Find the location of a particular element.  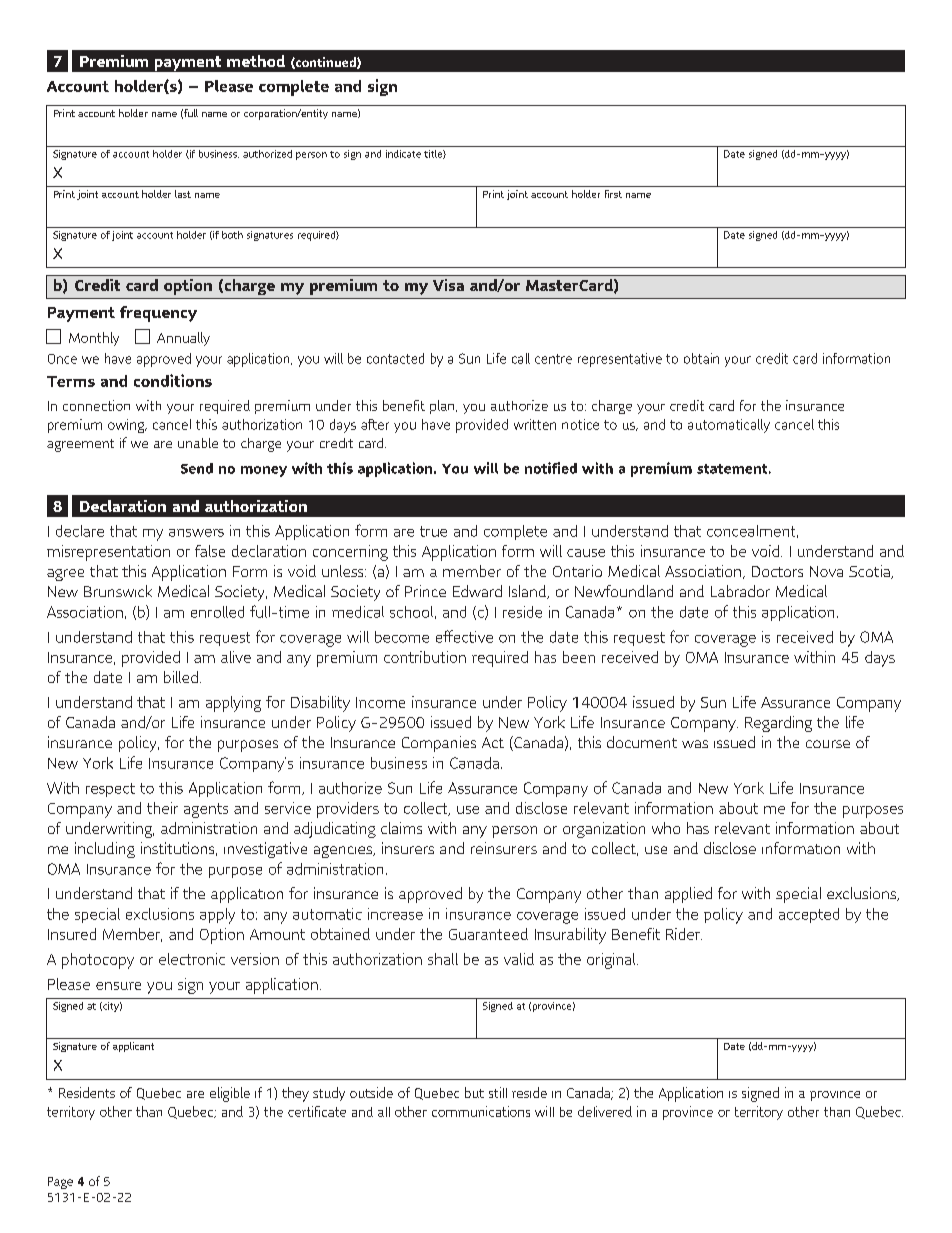

unable is located at coordinates (198, 443).
